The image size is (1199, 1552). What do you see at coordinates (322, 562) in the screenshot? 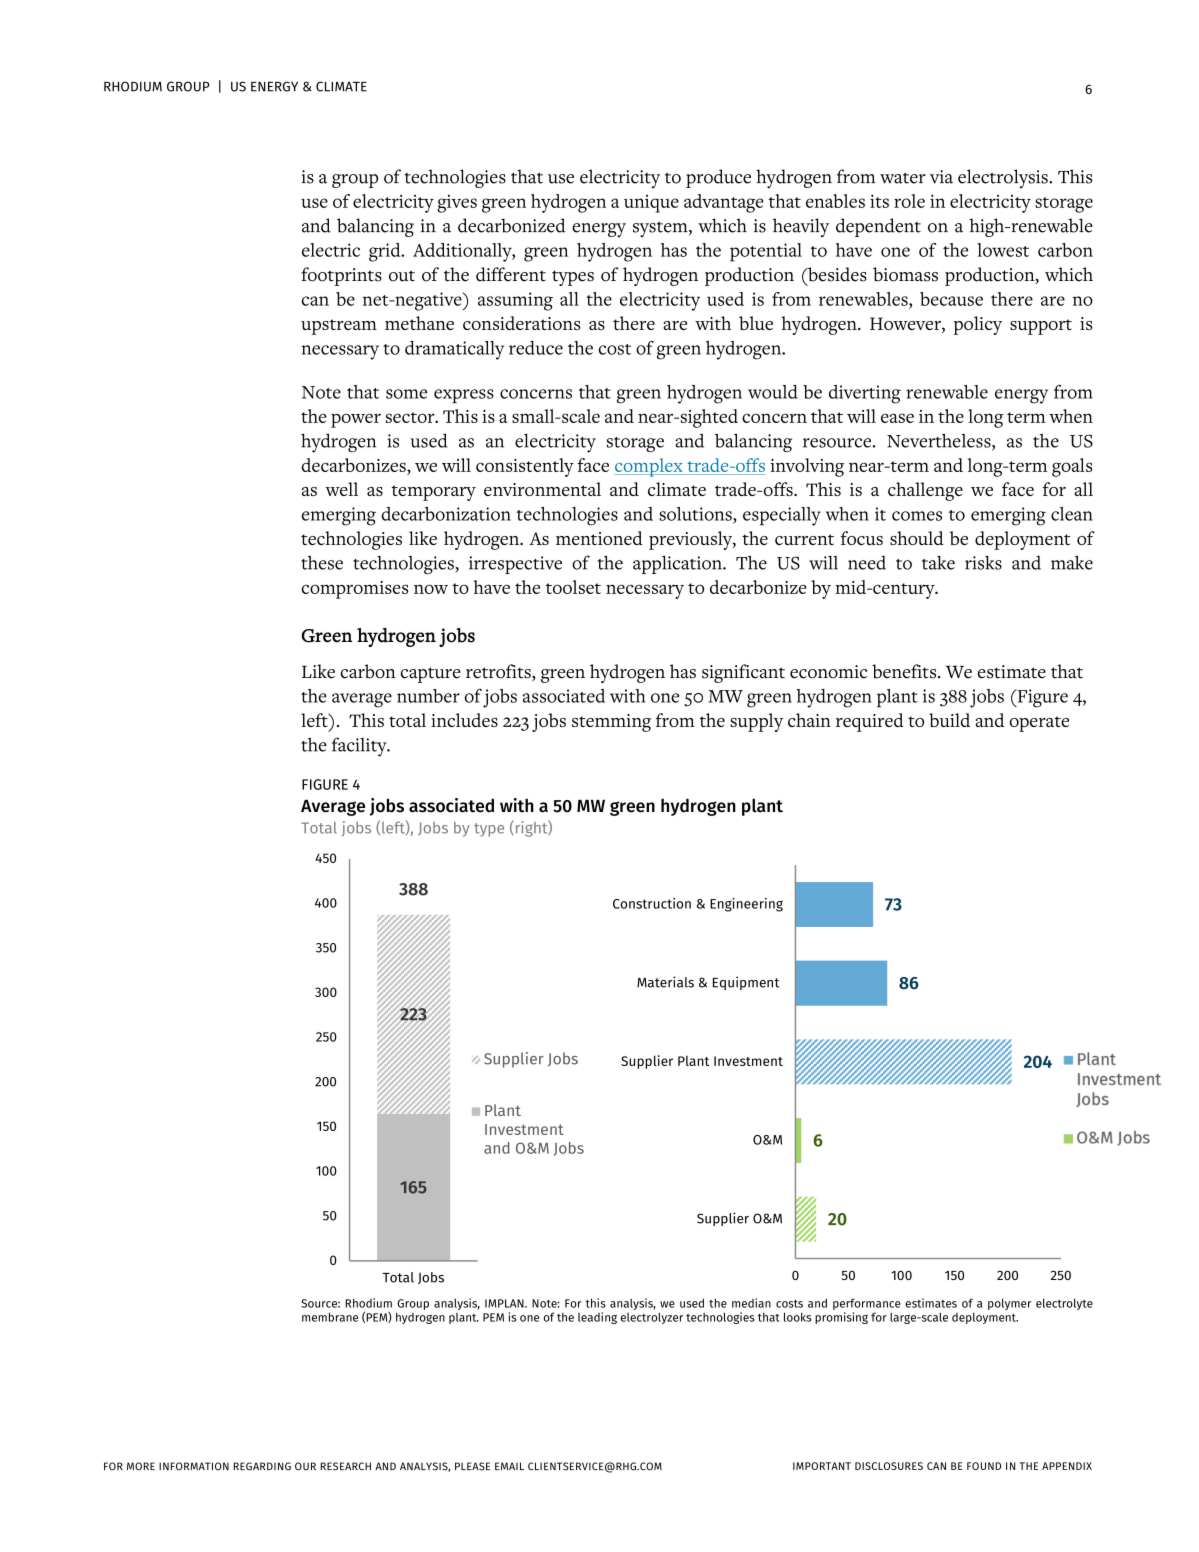
I see `these` at bounding box center [322, 562].
